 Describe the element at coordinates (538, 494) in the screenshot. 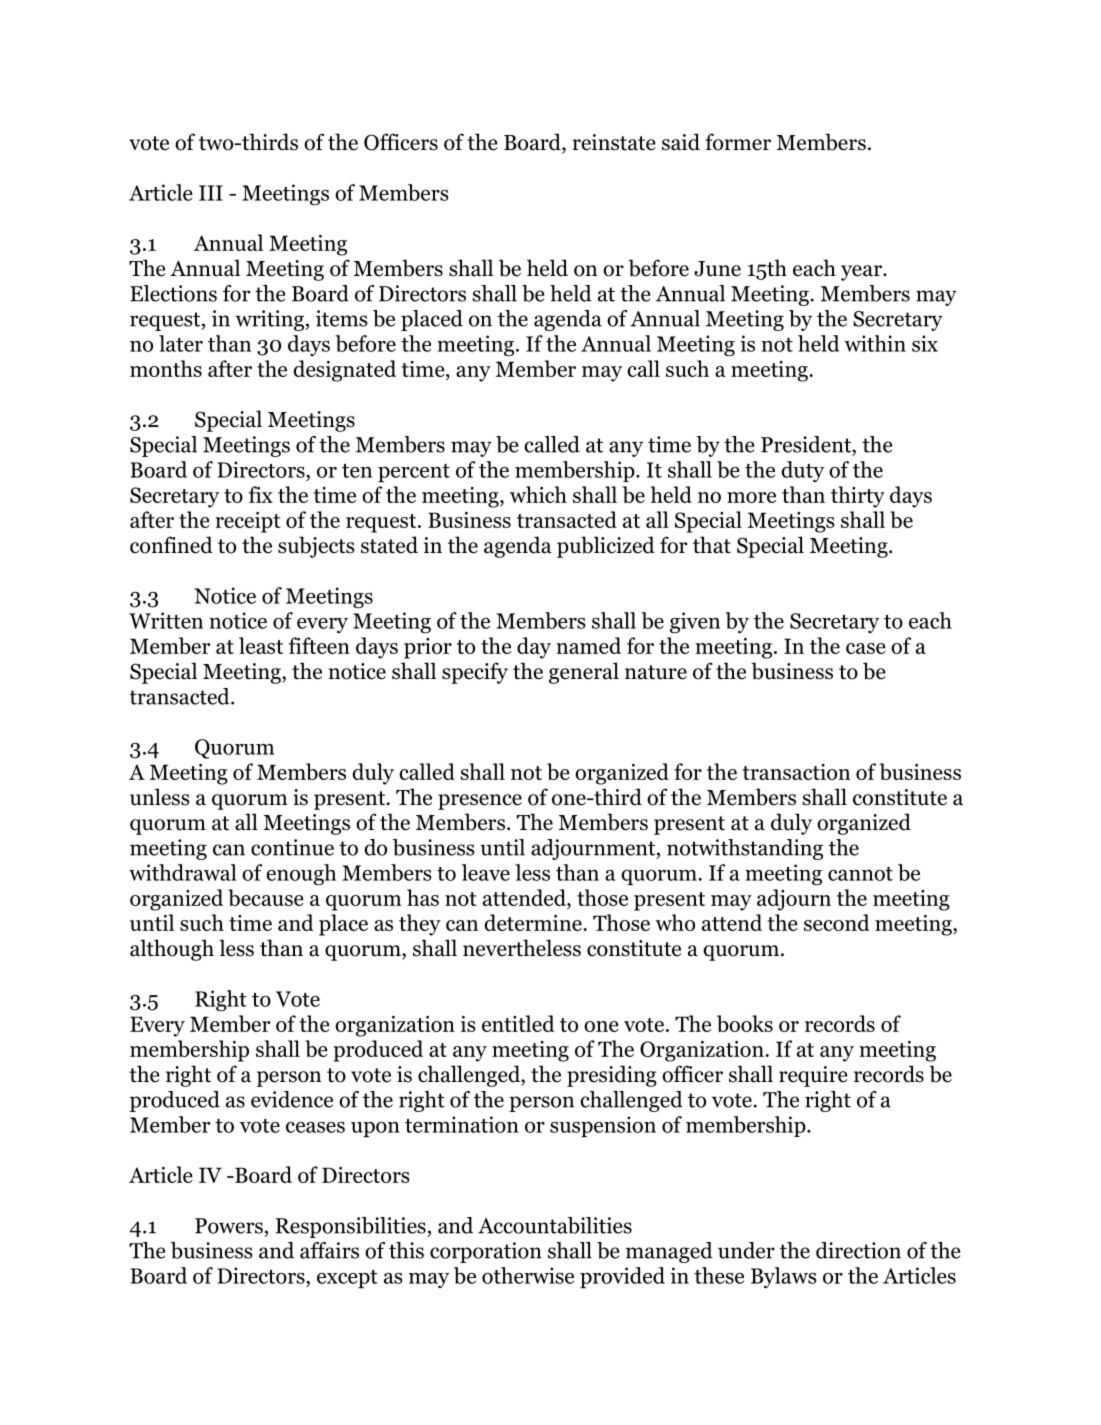

I see `which` at that location.
